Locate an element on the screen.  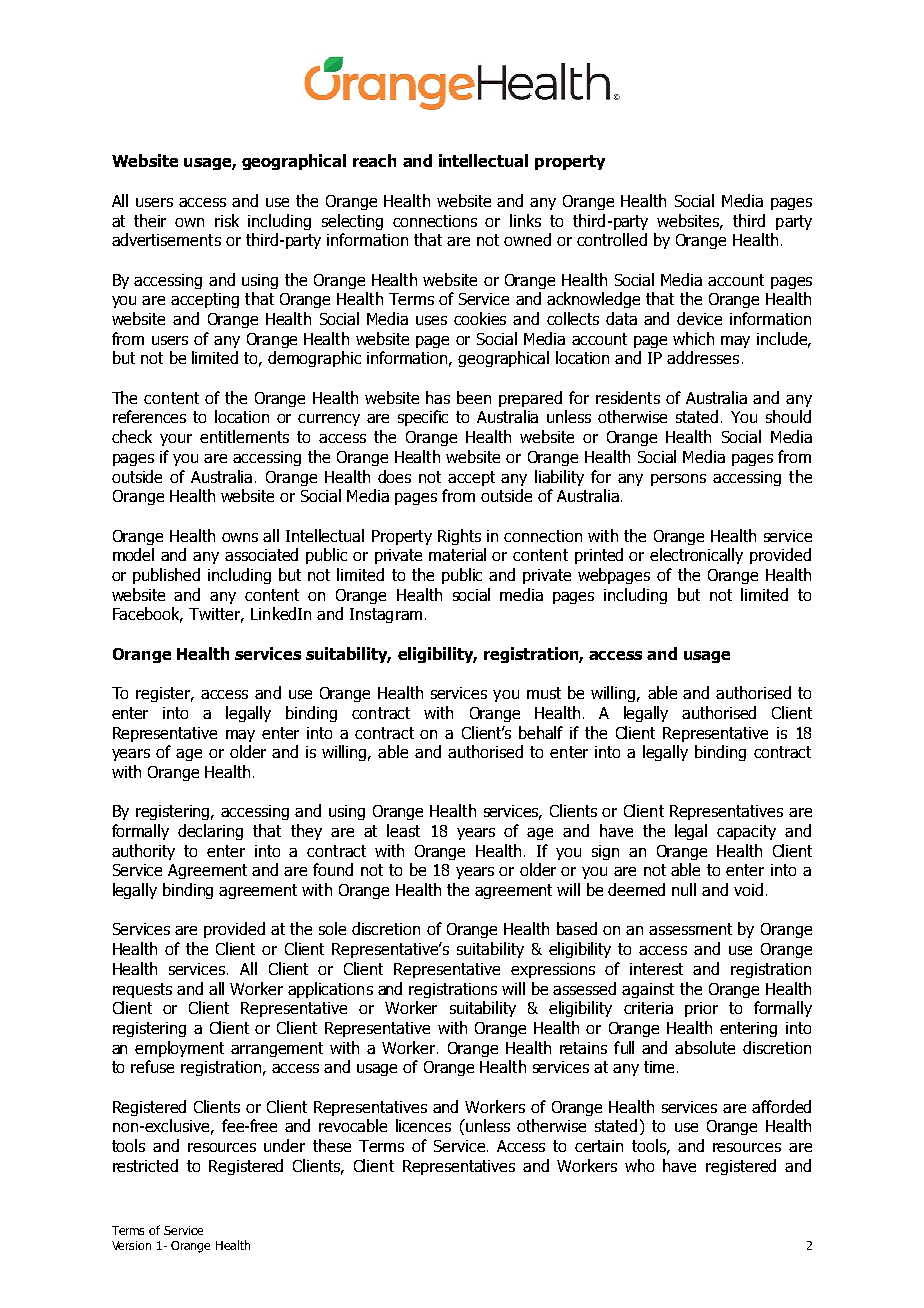
controlled is located at coordinates (612, 239).
